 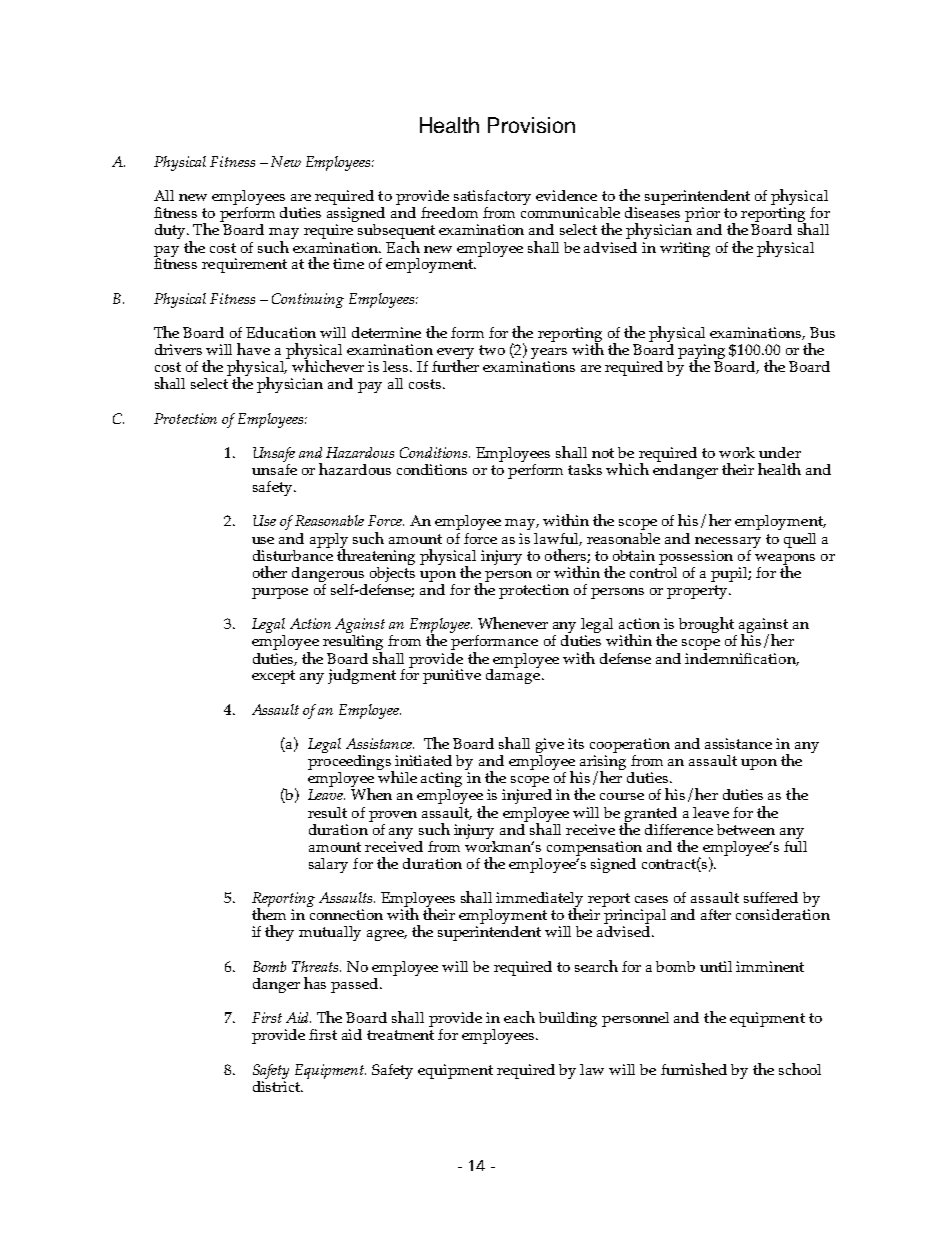 What do you see at coordinates (280, 593) in the image?
I see `purpose` at bounding box center [280, 593].
